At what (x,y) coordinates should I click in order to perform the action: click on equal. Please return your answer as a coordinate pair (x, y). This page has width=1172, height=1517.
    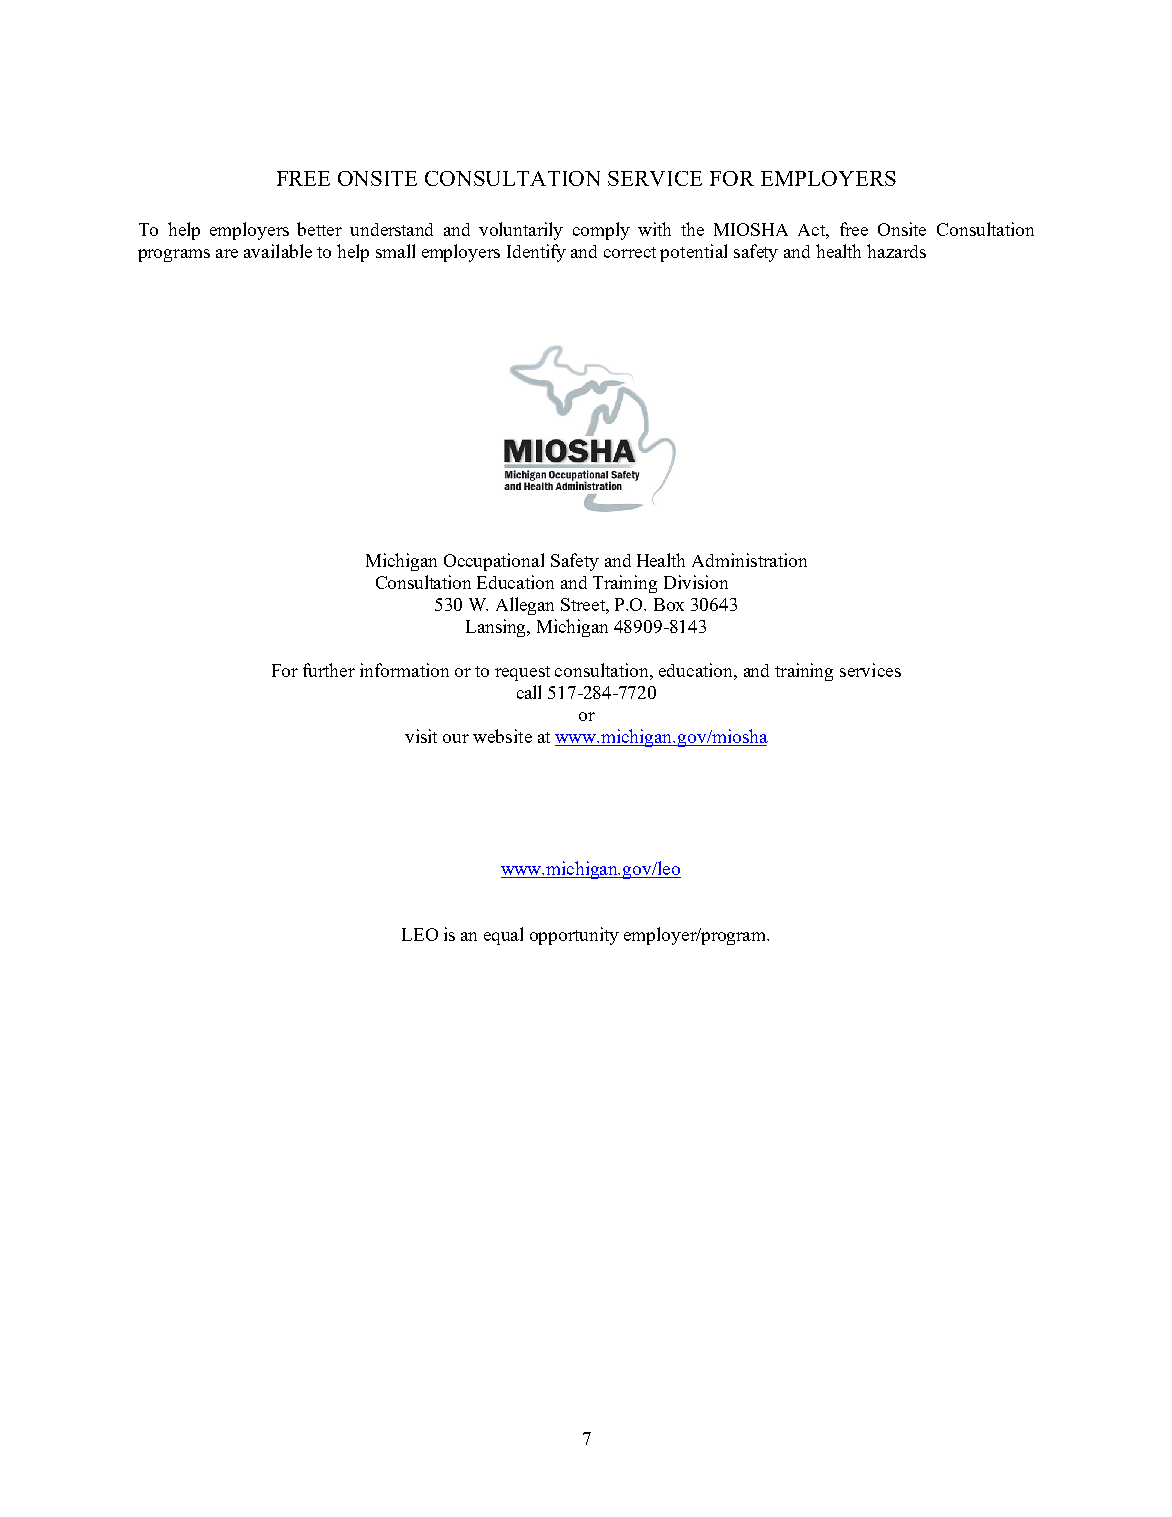
    Looking at the image, I should click on (503, 936).
